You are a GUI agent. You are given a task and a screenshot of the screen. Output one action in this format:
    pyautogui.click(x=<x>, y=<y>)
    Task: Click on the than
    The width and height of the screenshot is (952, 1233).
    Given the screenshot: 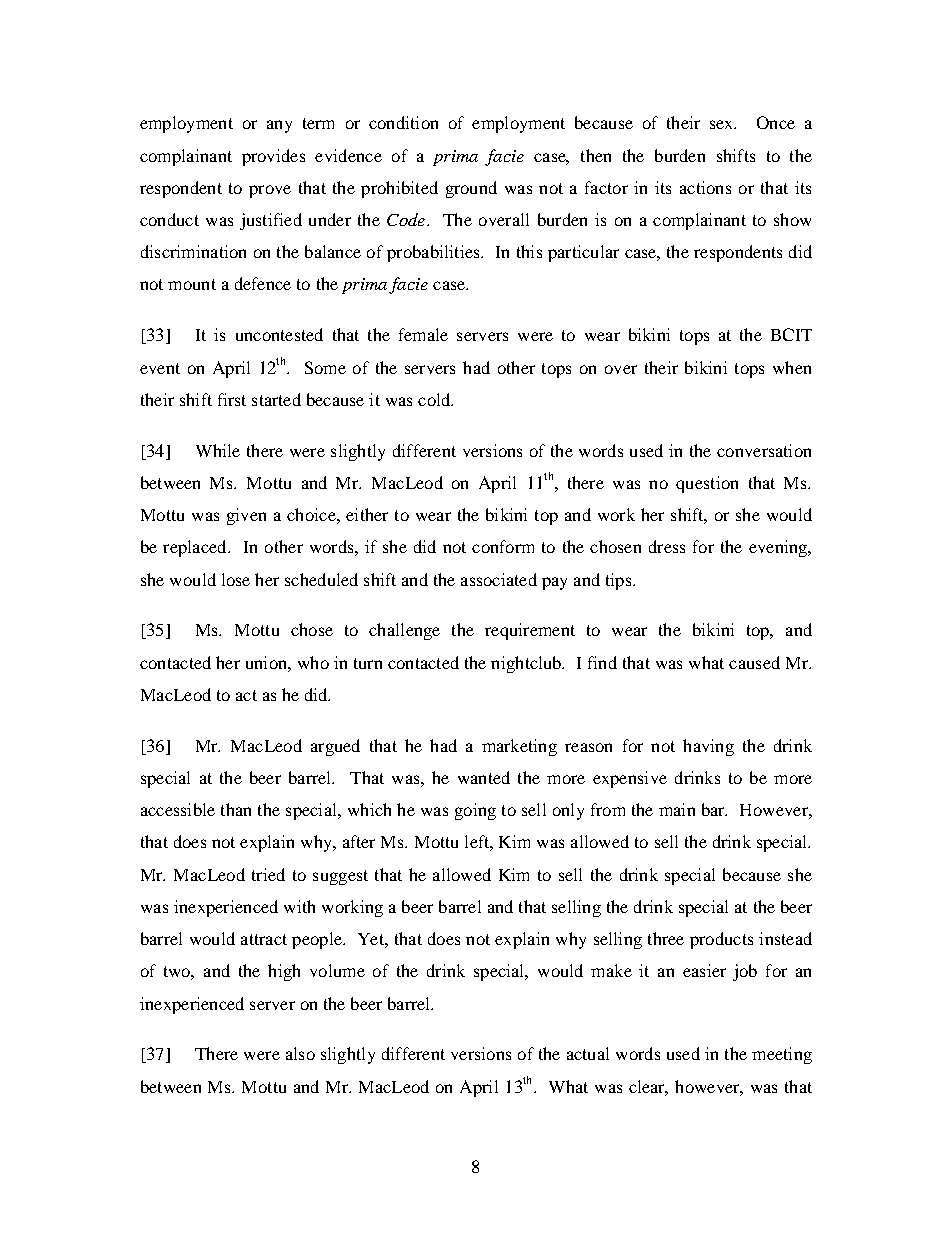 What is the action you would take?
    pyautogui.click(x=236, y=809)
